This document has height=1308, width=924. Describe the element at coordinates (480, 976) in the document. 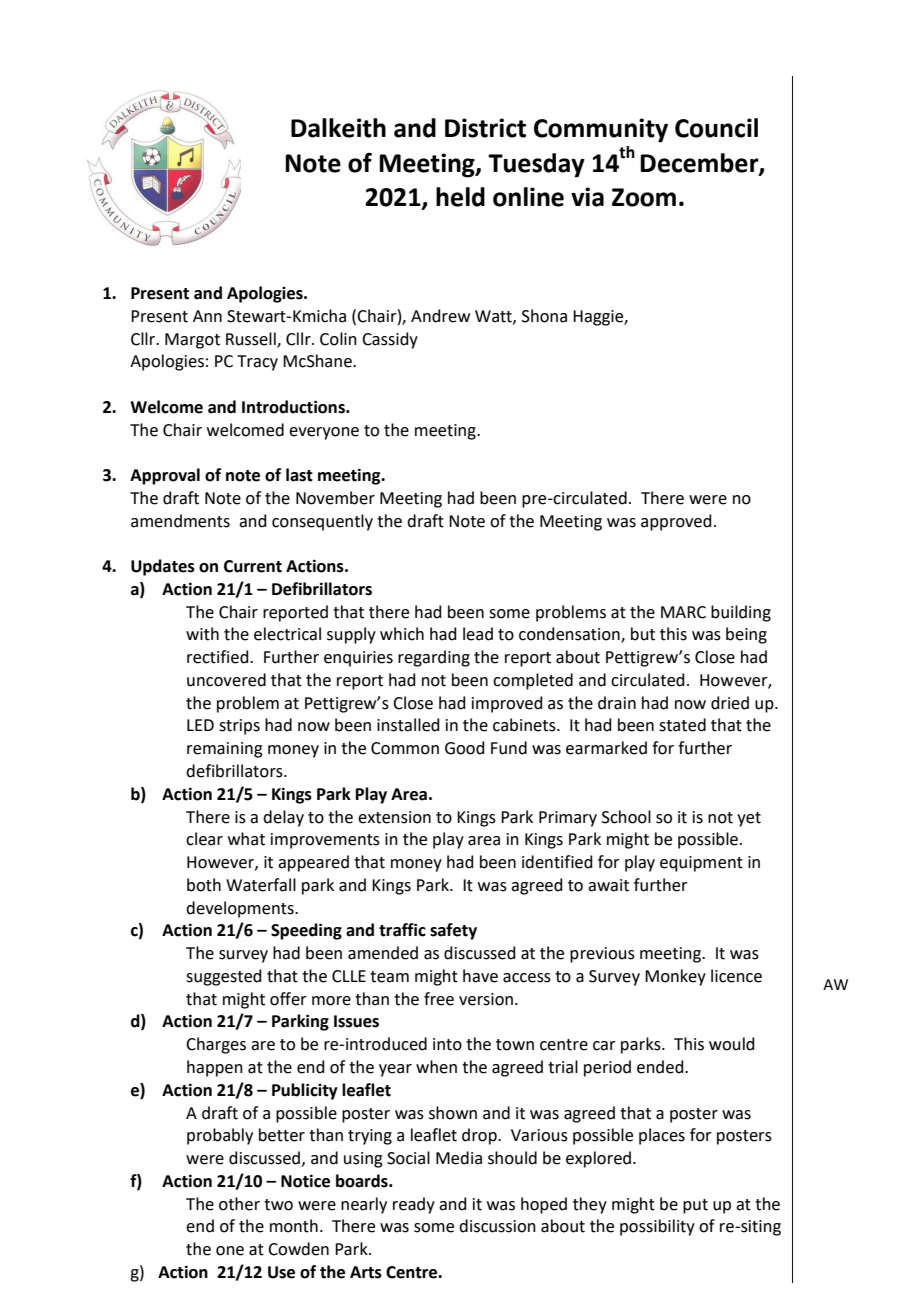

I see `have` at that location.
